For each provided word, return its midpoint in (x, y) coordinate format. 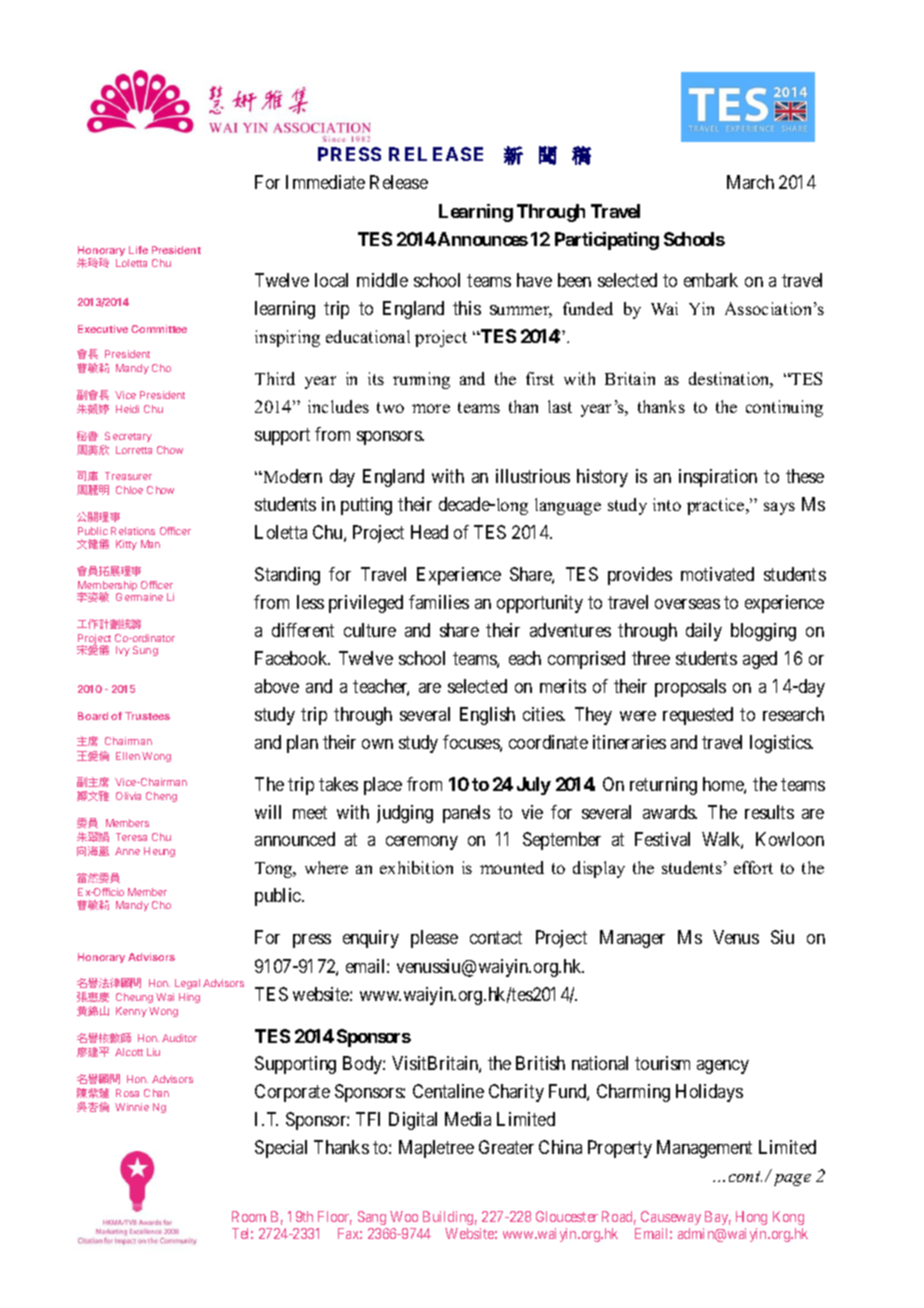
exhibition (416, 867)
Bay (718, 1218)
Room (249, 1216)
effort (753, 867)
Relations (133, 531)
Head (429, 532)
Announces (483, 239)
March (750, 182)
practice (717, 506)
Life (138, 250)
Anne (127, 851)
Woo (404, 1216)
